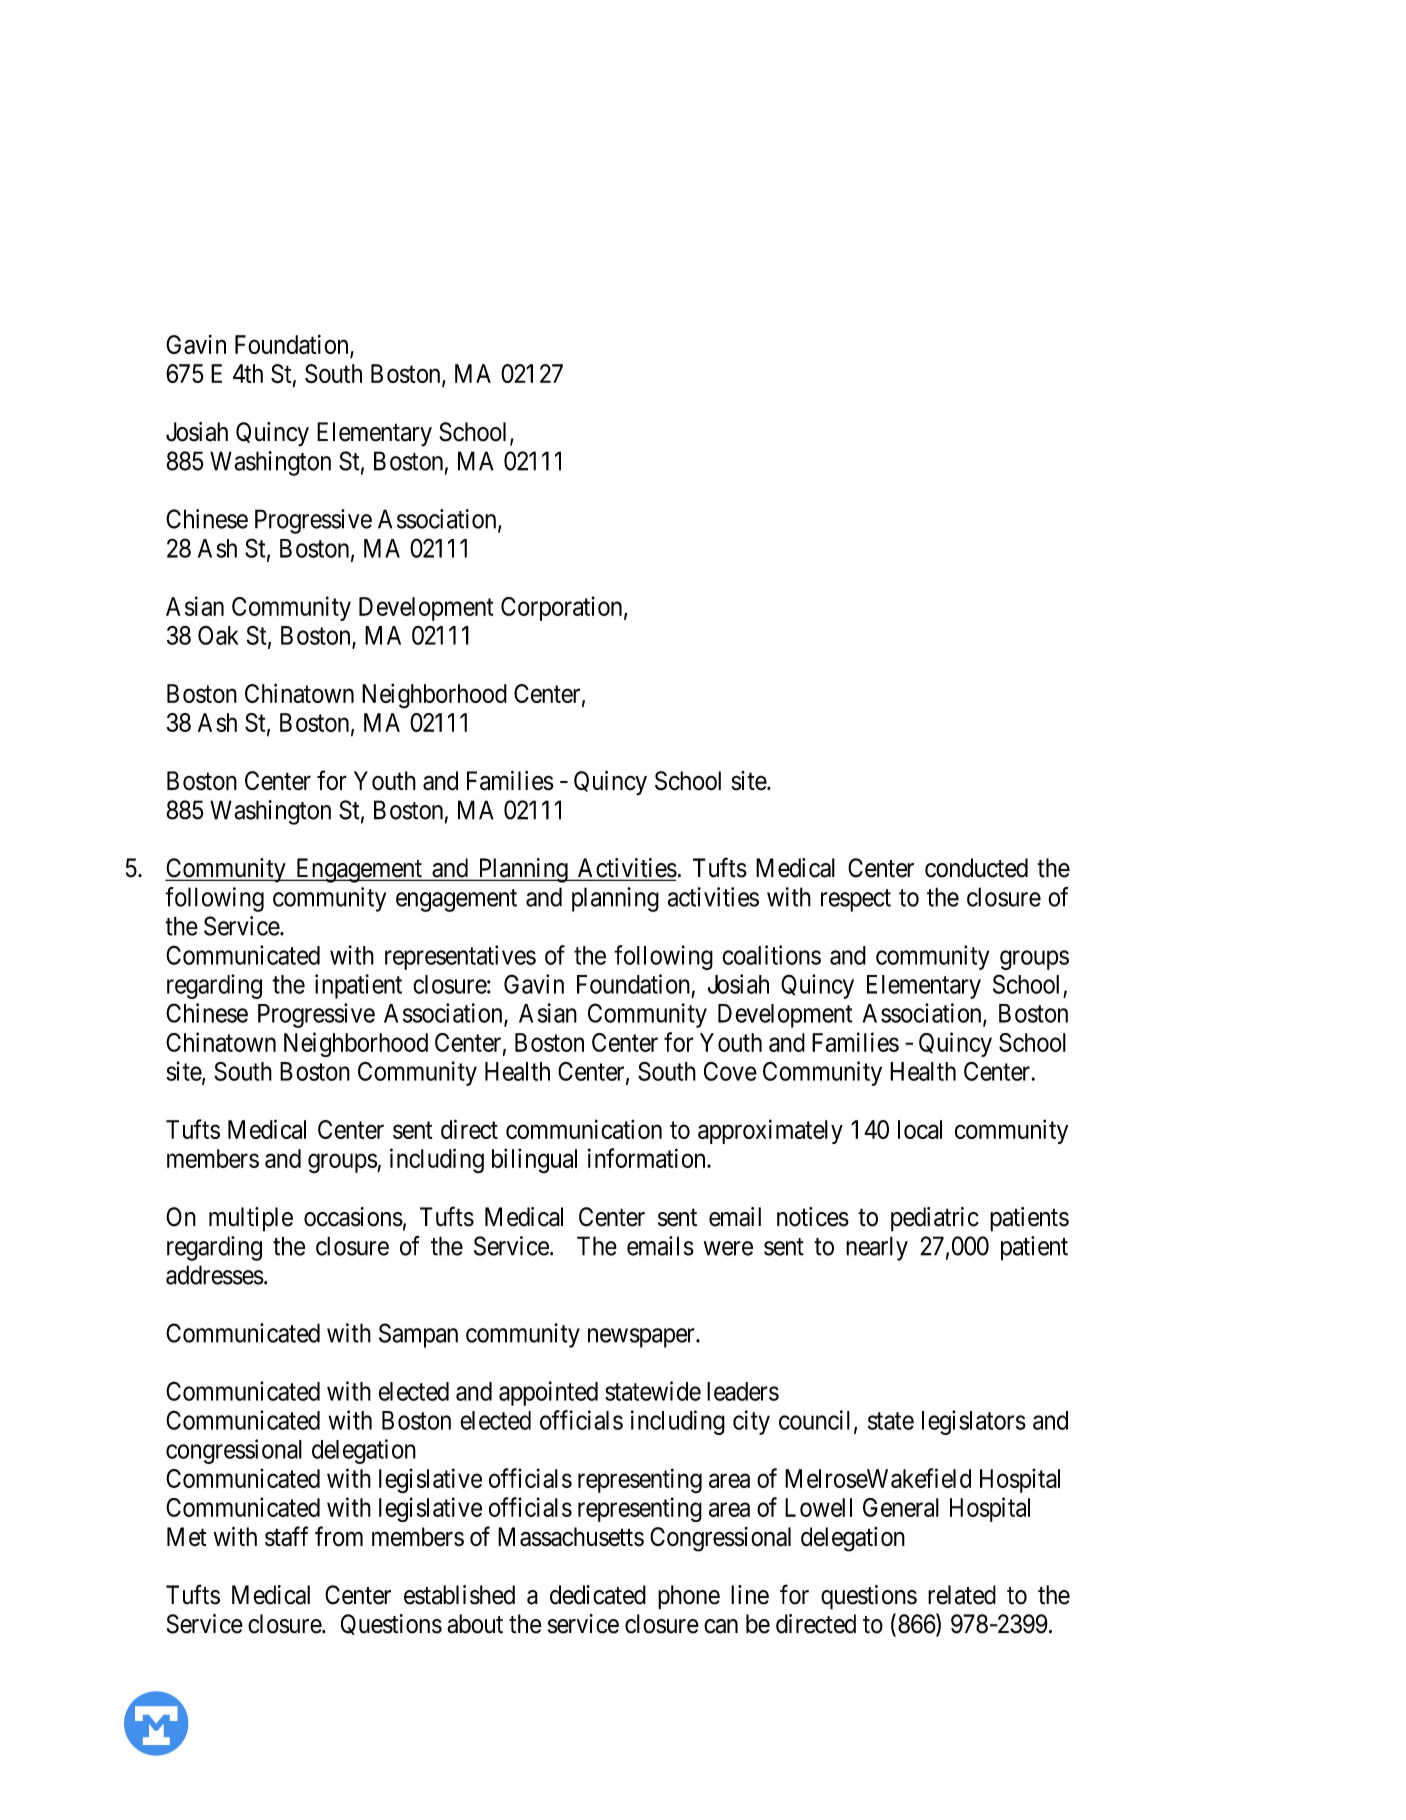 Image resolution: width=1406 pixels, height=1820 pixels. I want to click on communication, so click(584, 1129).
